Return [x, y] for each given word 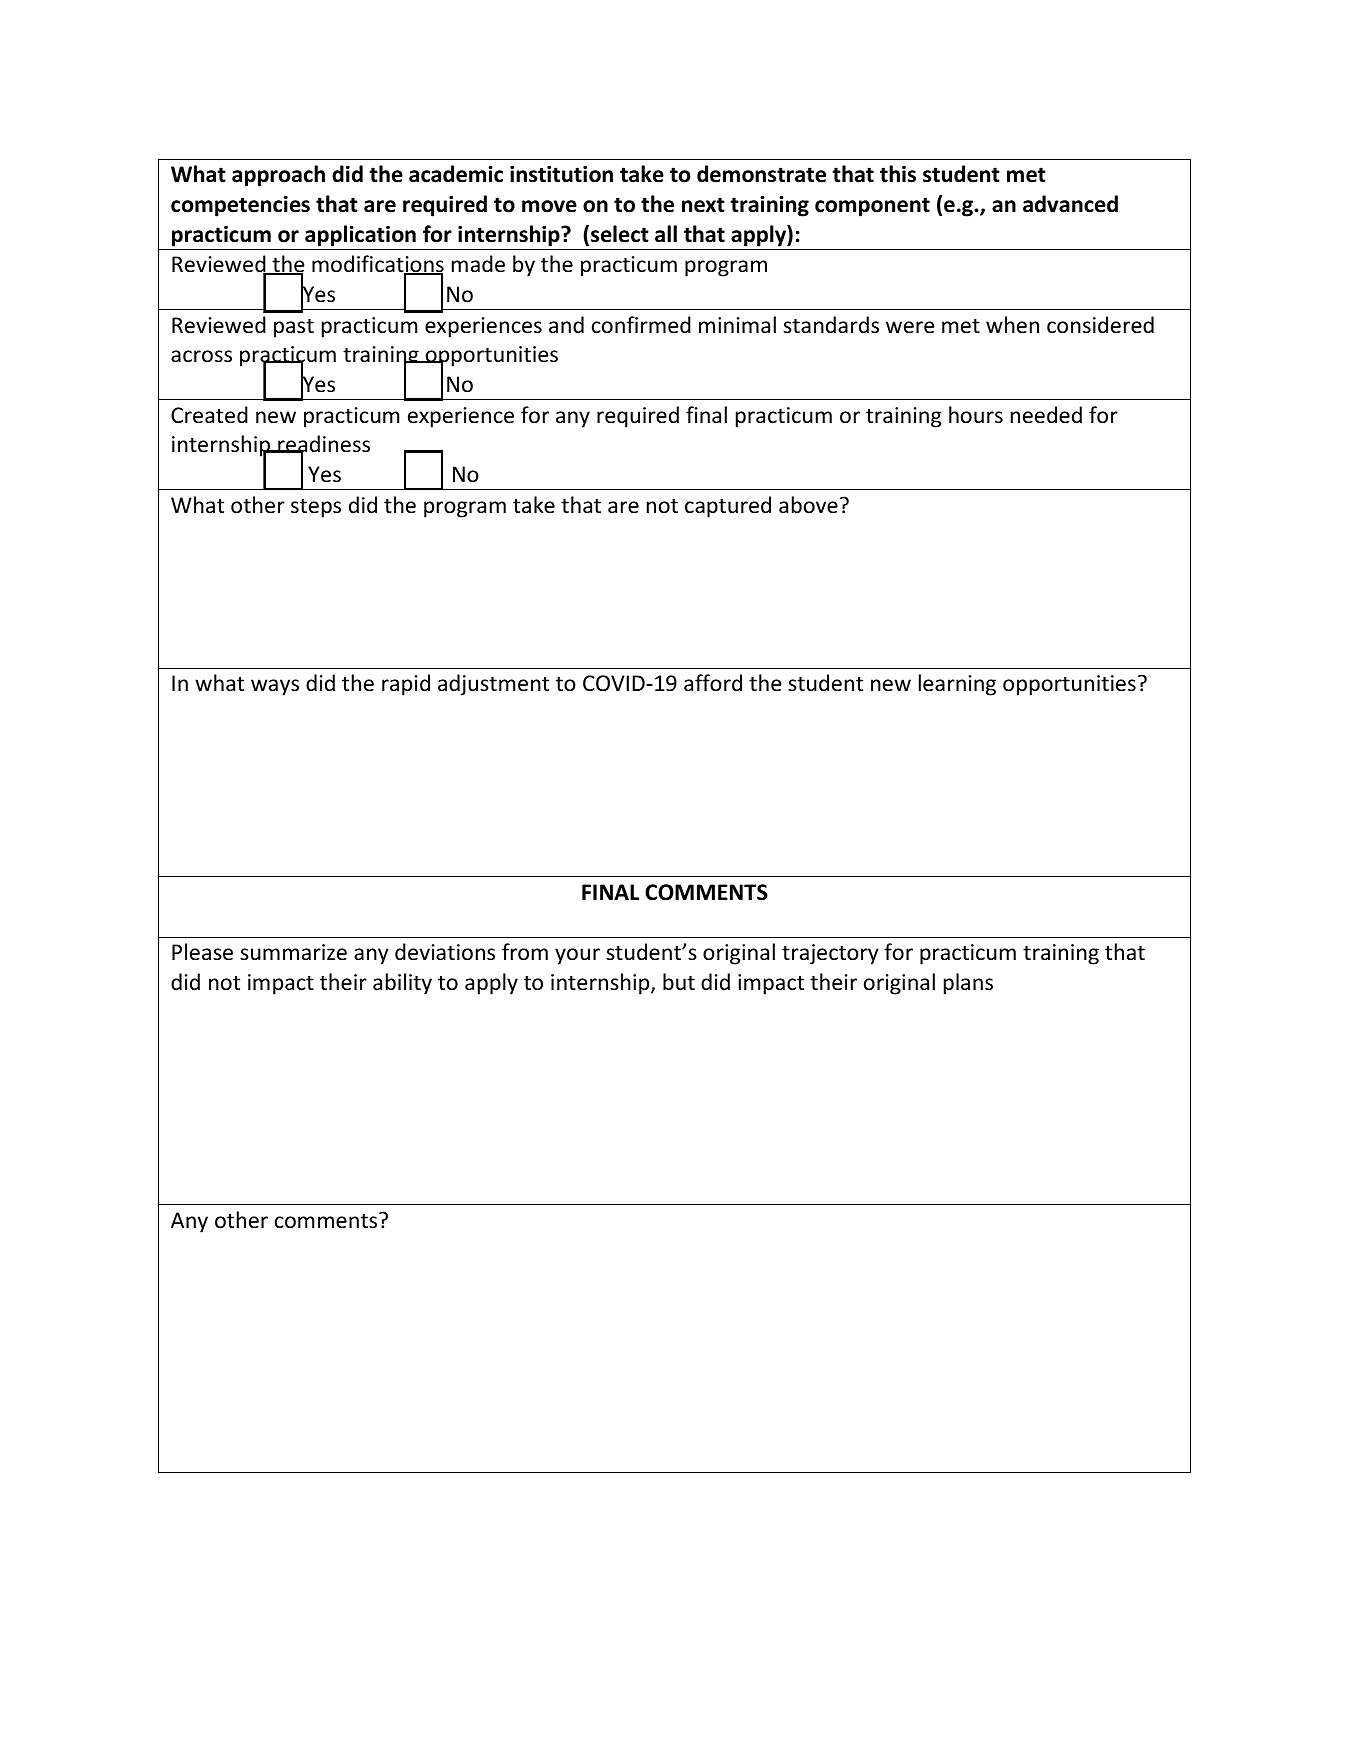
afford [713, 683]
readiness [323, 445]
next [703, 205]
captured [728, 507]
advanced [1070, 204]
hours [976, 414]
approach [278, 176]
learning [957, 685]
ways [275, 687]
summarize [293, 952]
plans [968, 984]
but [679, 981]
